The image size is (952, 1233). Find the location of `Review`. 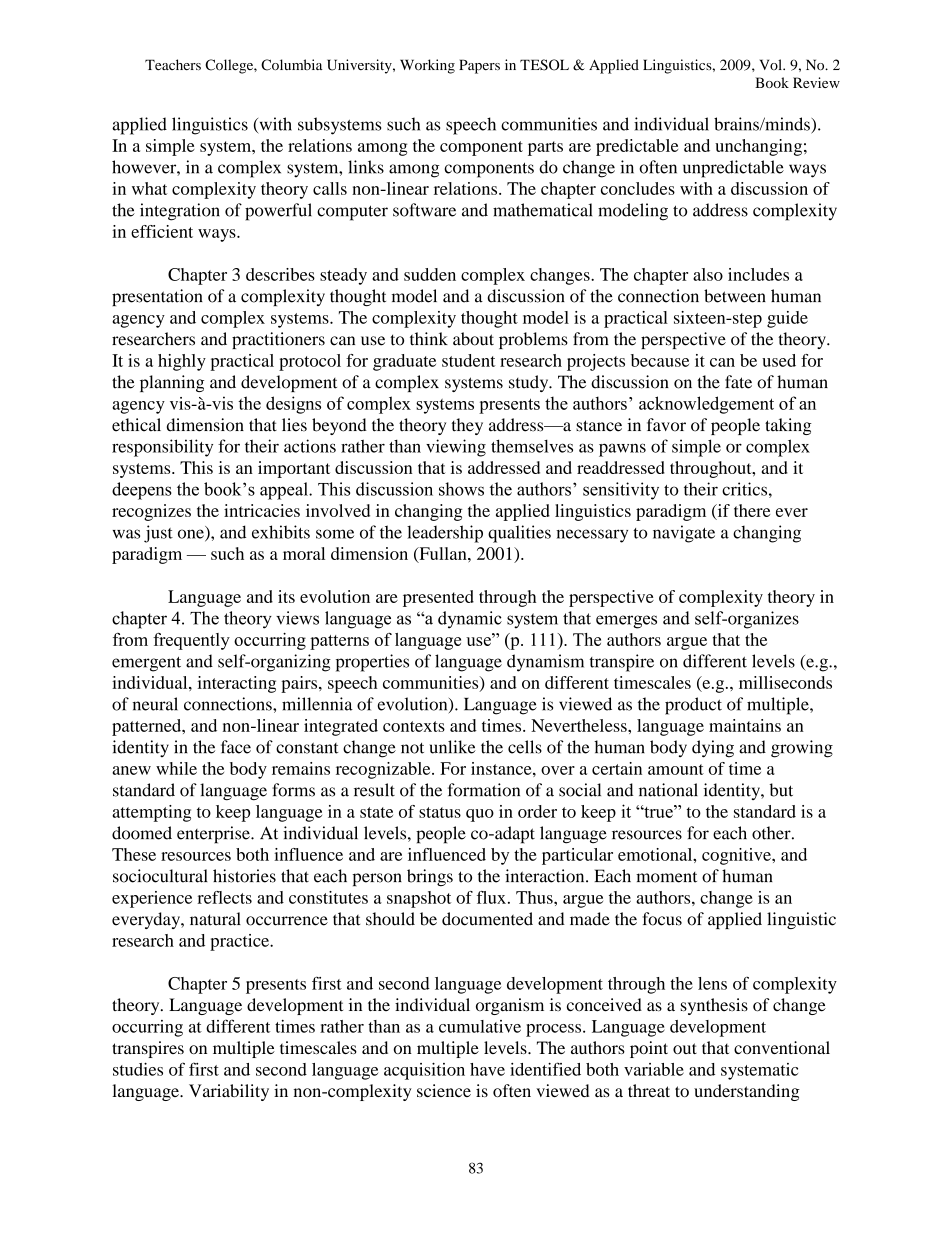

Review is located at coordinates (816, 82).
